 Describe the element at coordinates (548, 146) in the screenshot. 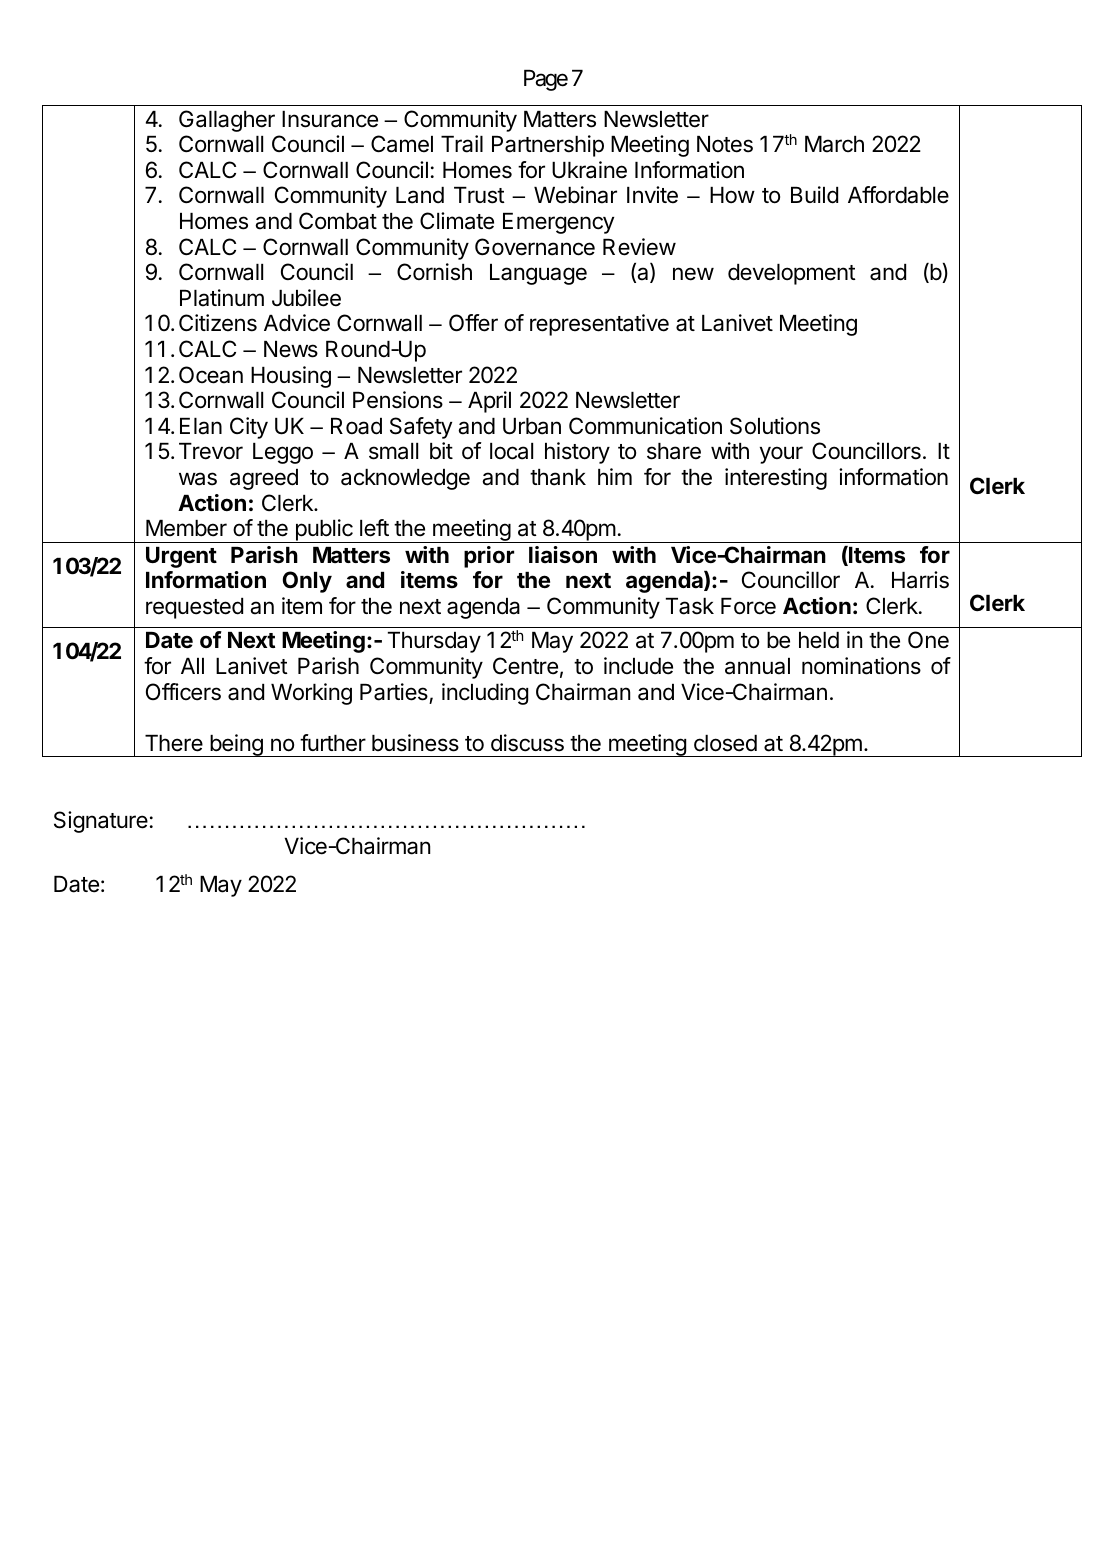

I see `Partnership` at that location.
